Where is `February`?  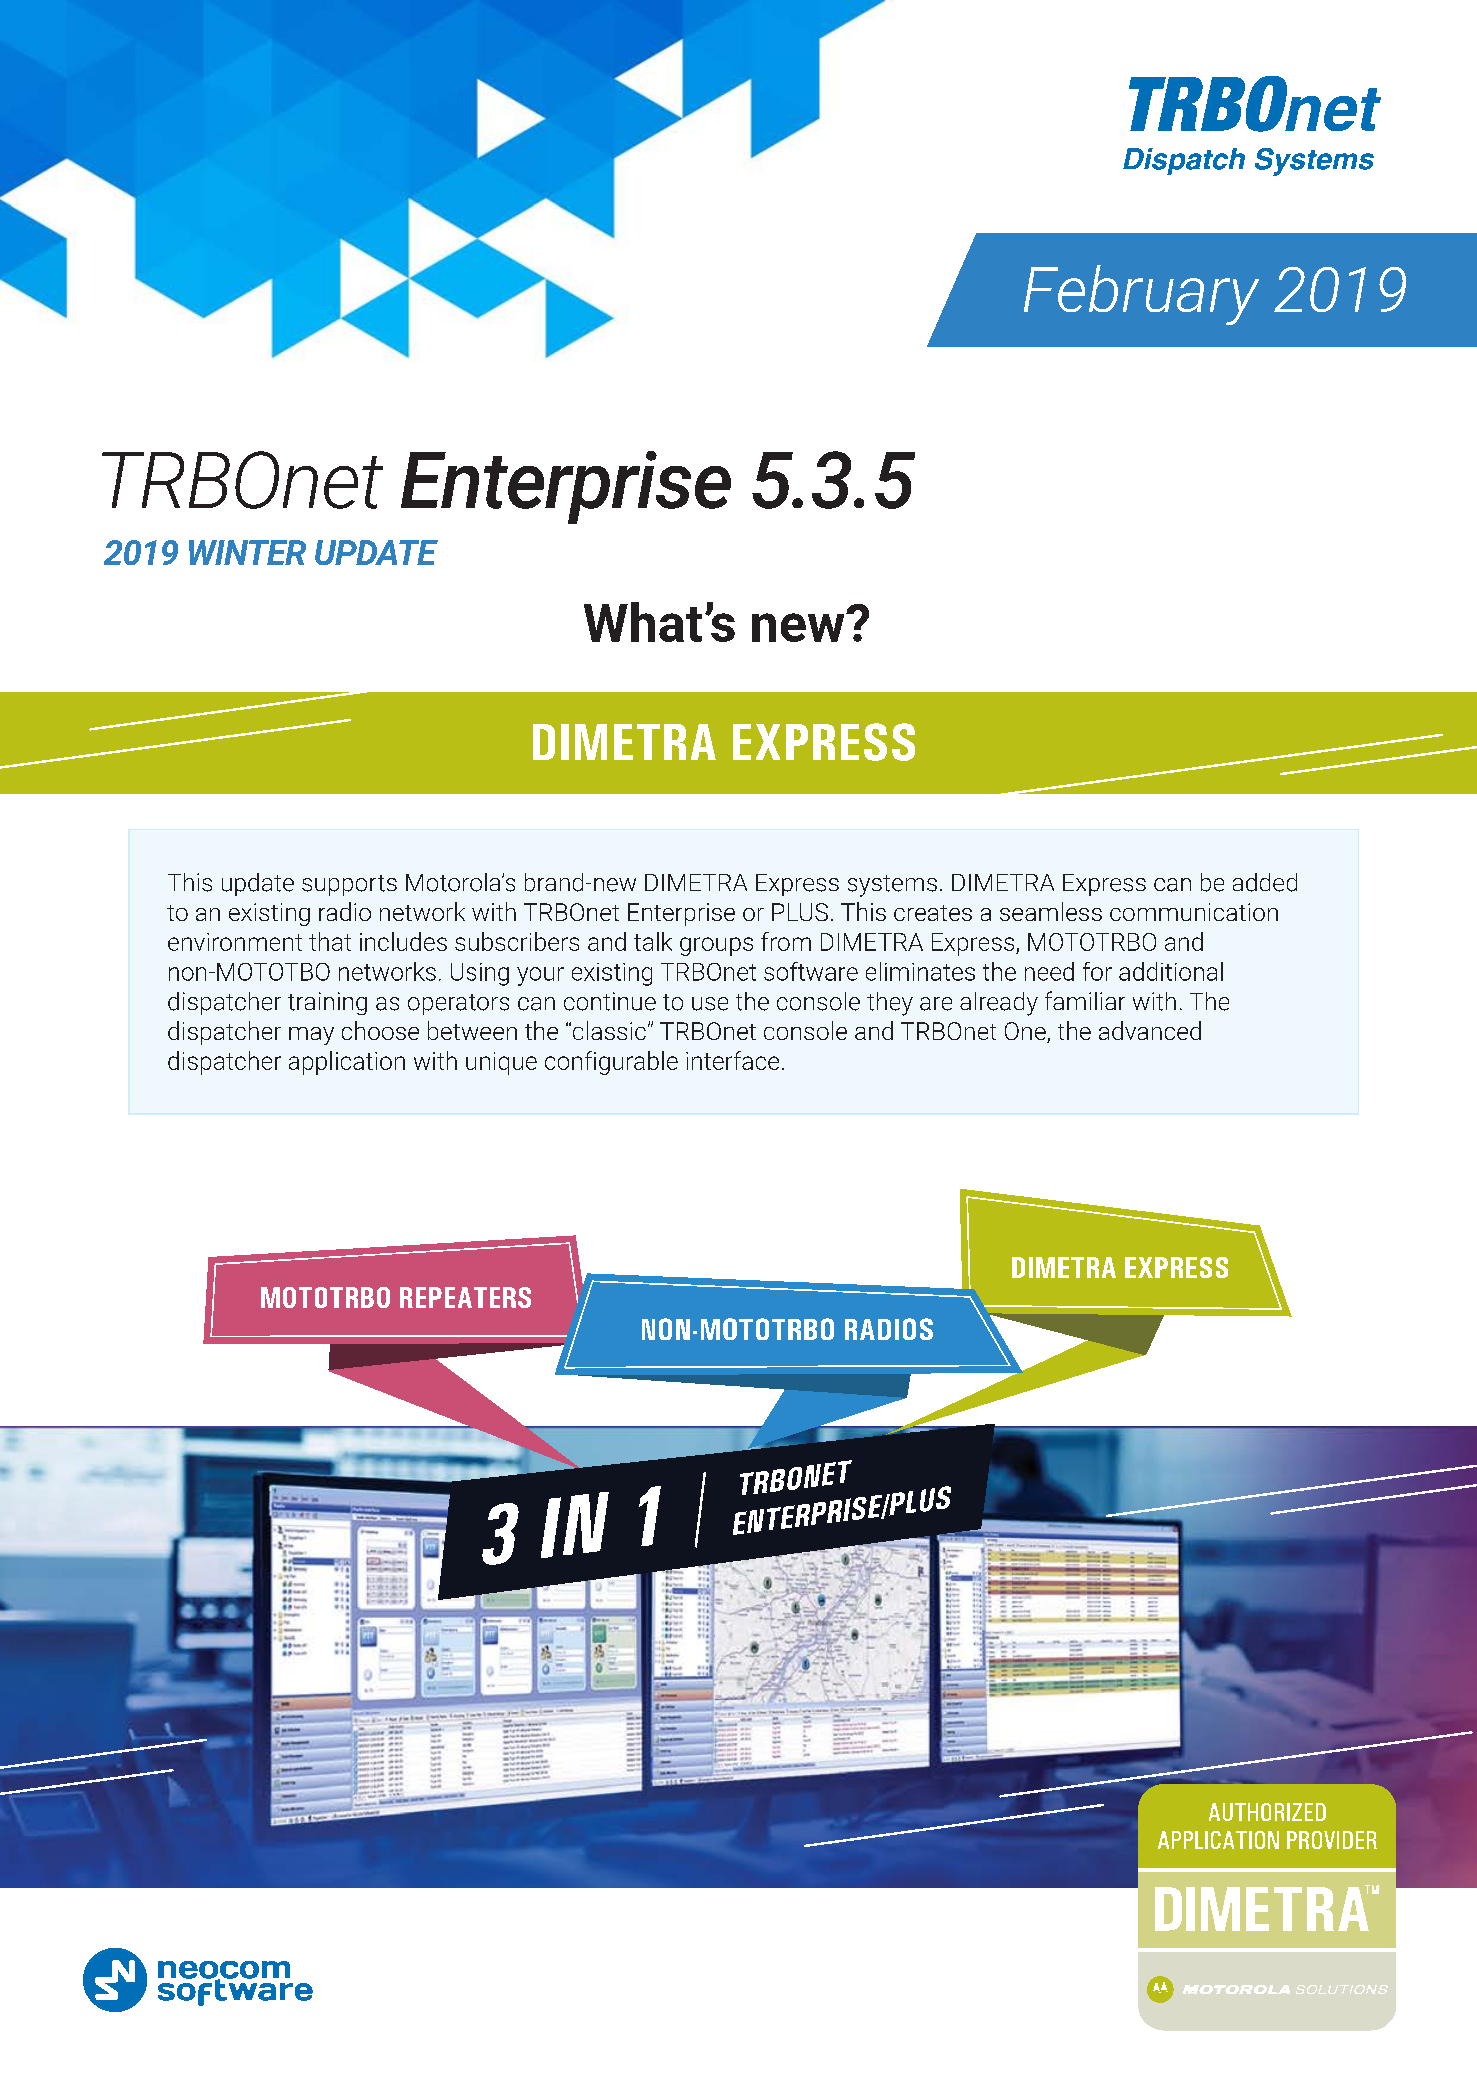 February is located at coordinates (1141, 295).
